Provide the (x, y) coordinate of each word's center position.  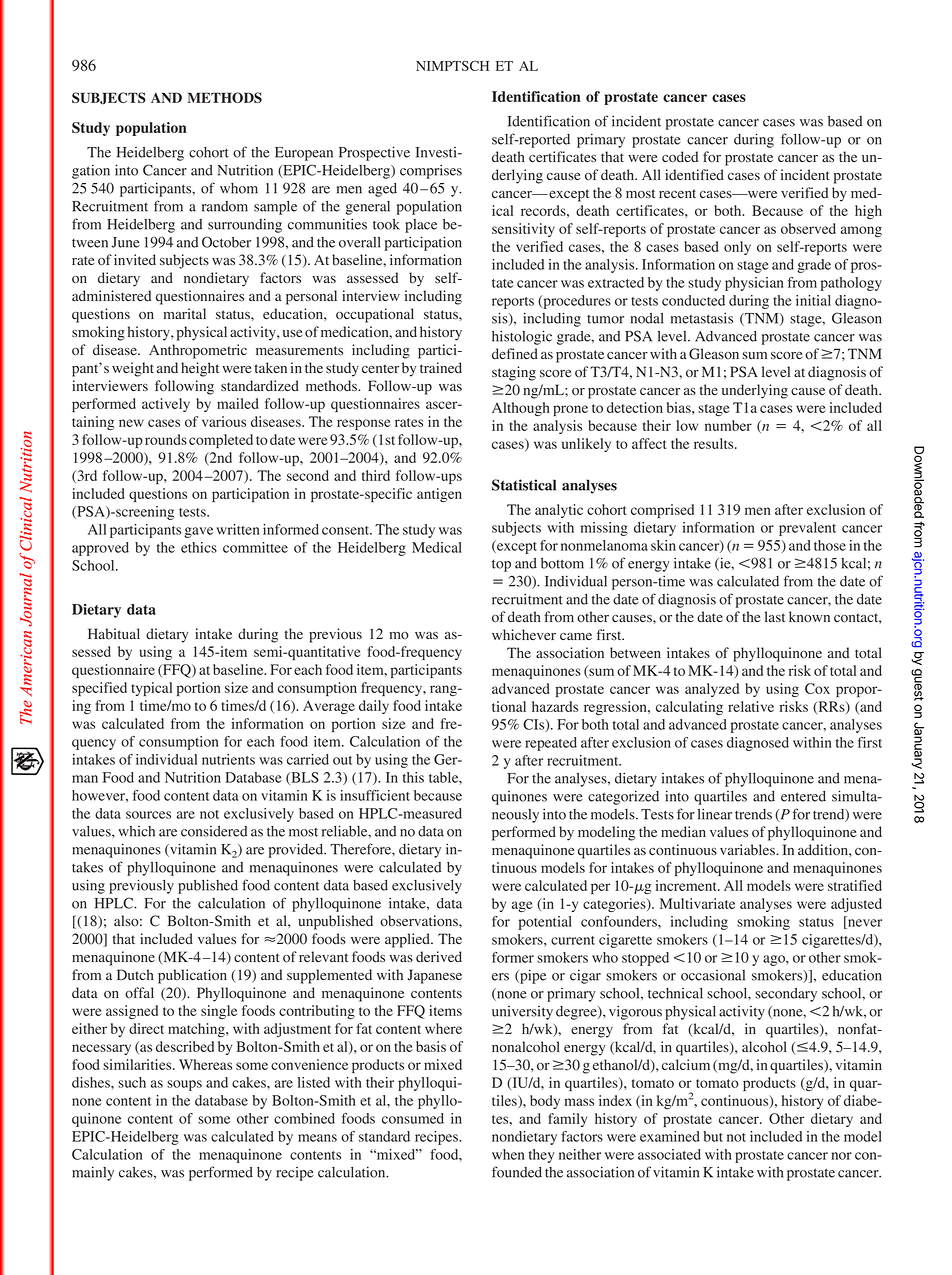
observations (420, 921)
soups (184, 1085)
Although (521, 409)
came (576, 636)
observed (808, 228)
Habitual (114, 634)
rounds (166, 439)
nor (842, 1156)
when (508, 1154)
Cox (817, 688)
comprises (431, 171)
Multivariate (697, 903)
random (225, 206)
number (728, 425)
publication (192, 976)
